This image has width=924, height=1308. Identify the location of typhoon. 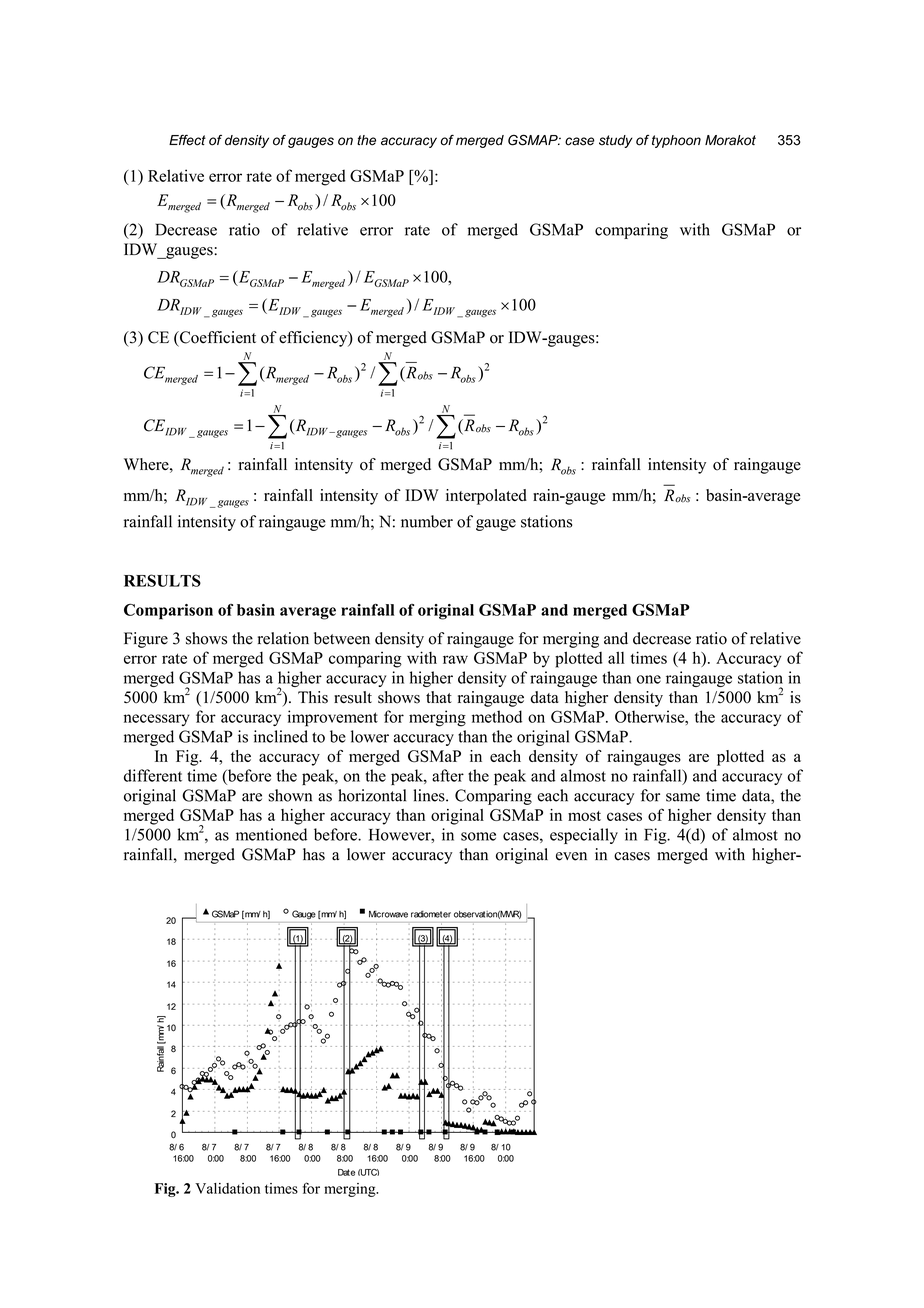
(676, 141).
